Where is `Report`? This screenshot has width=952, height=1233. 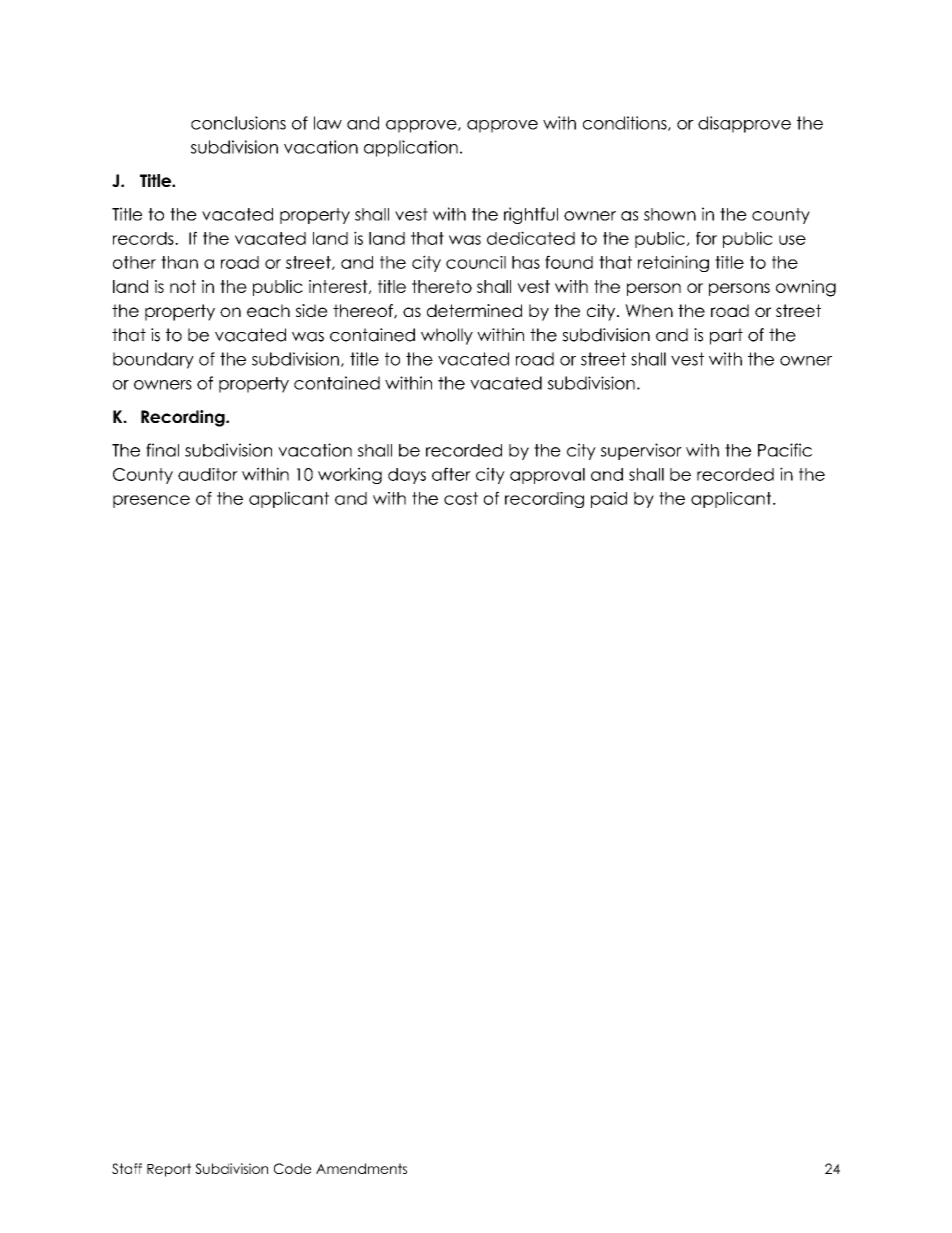
Report is located at coordinates (169, 1170).
